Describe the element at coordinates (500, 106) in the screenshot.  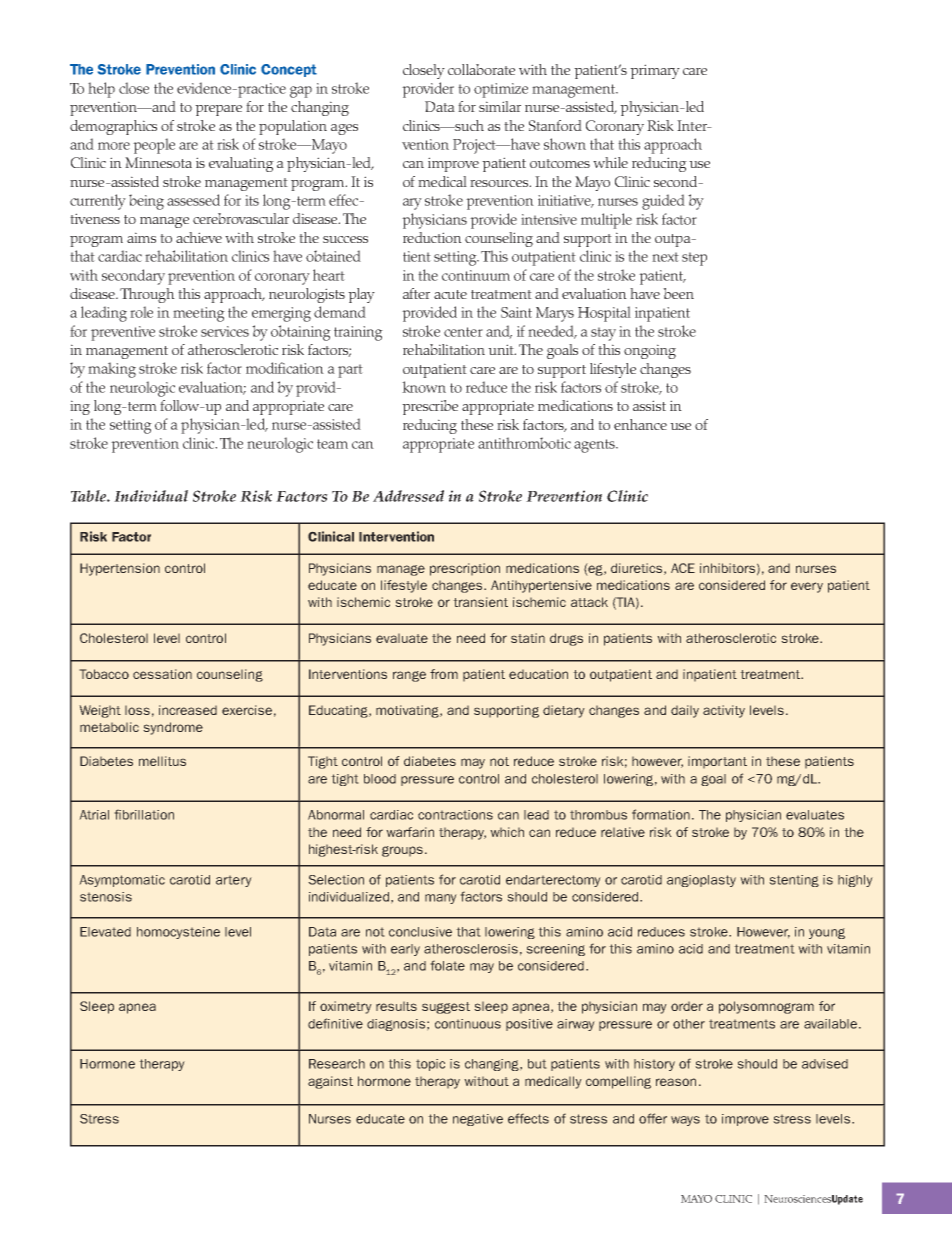
I see `similar` at that location.
